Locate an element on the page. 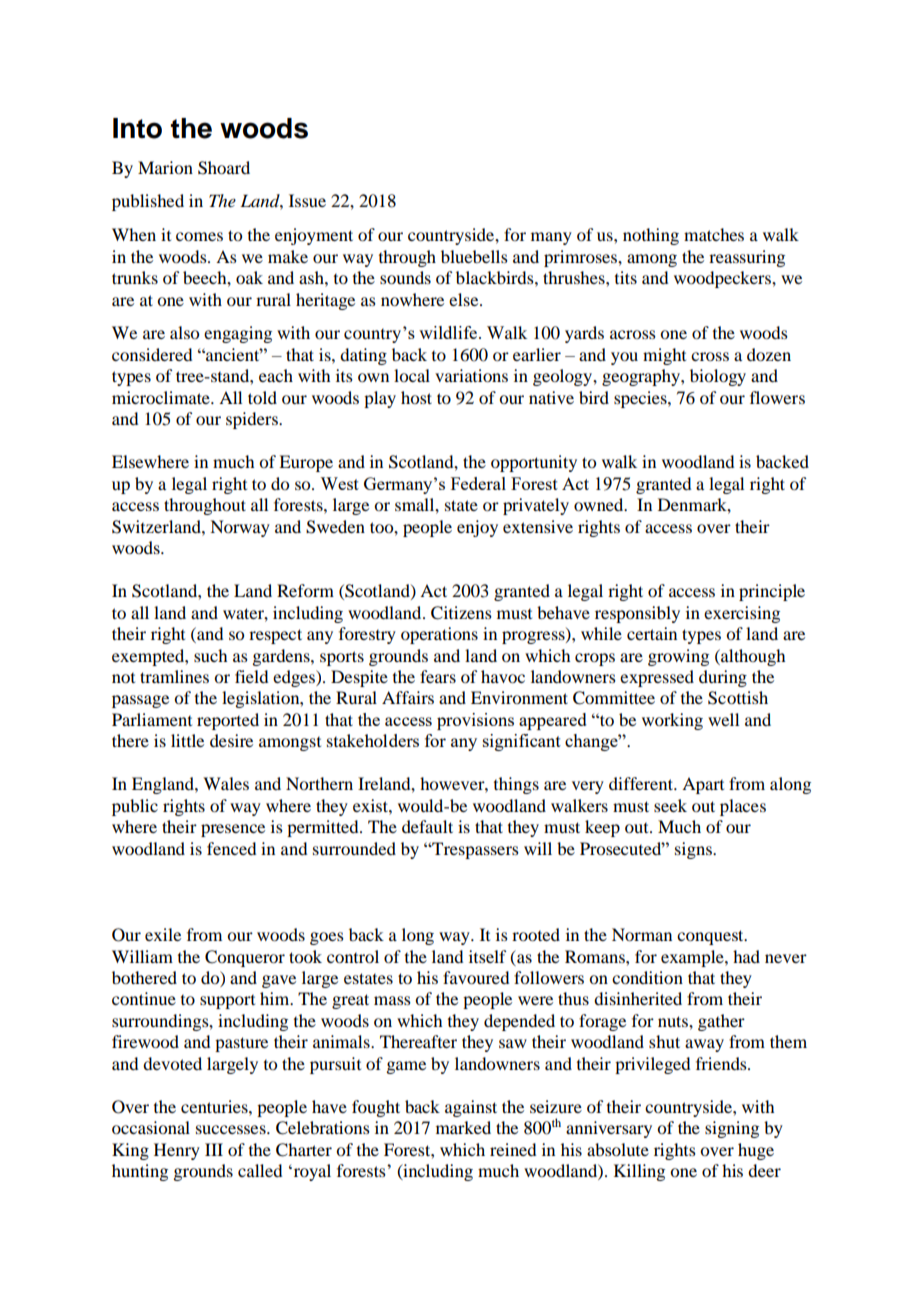  default is located at coordinates (427, 826).
